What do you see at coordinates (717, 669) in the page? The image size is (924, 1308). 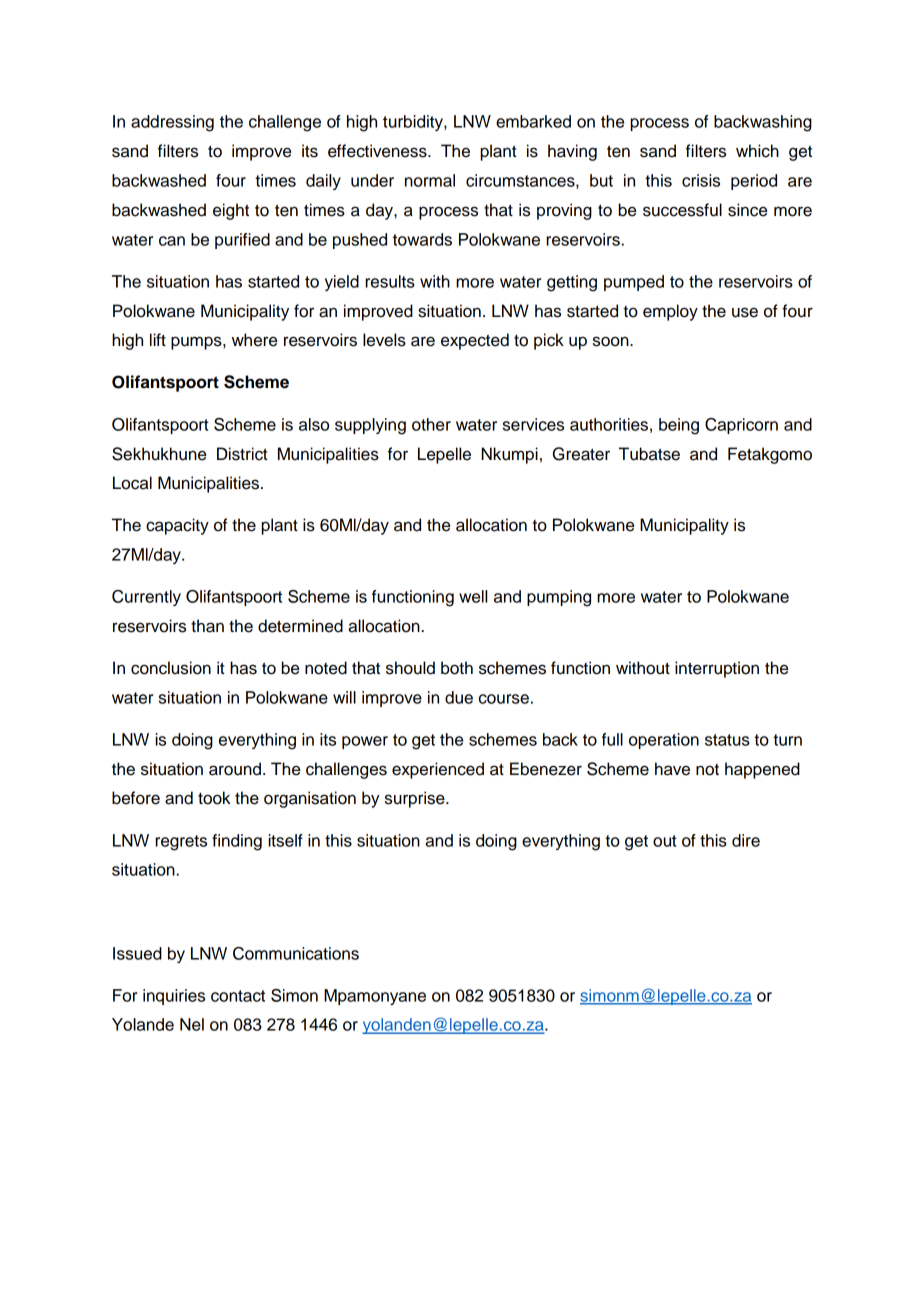 I see `interruption` at bounding box center [717, 669].
